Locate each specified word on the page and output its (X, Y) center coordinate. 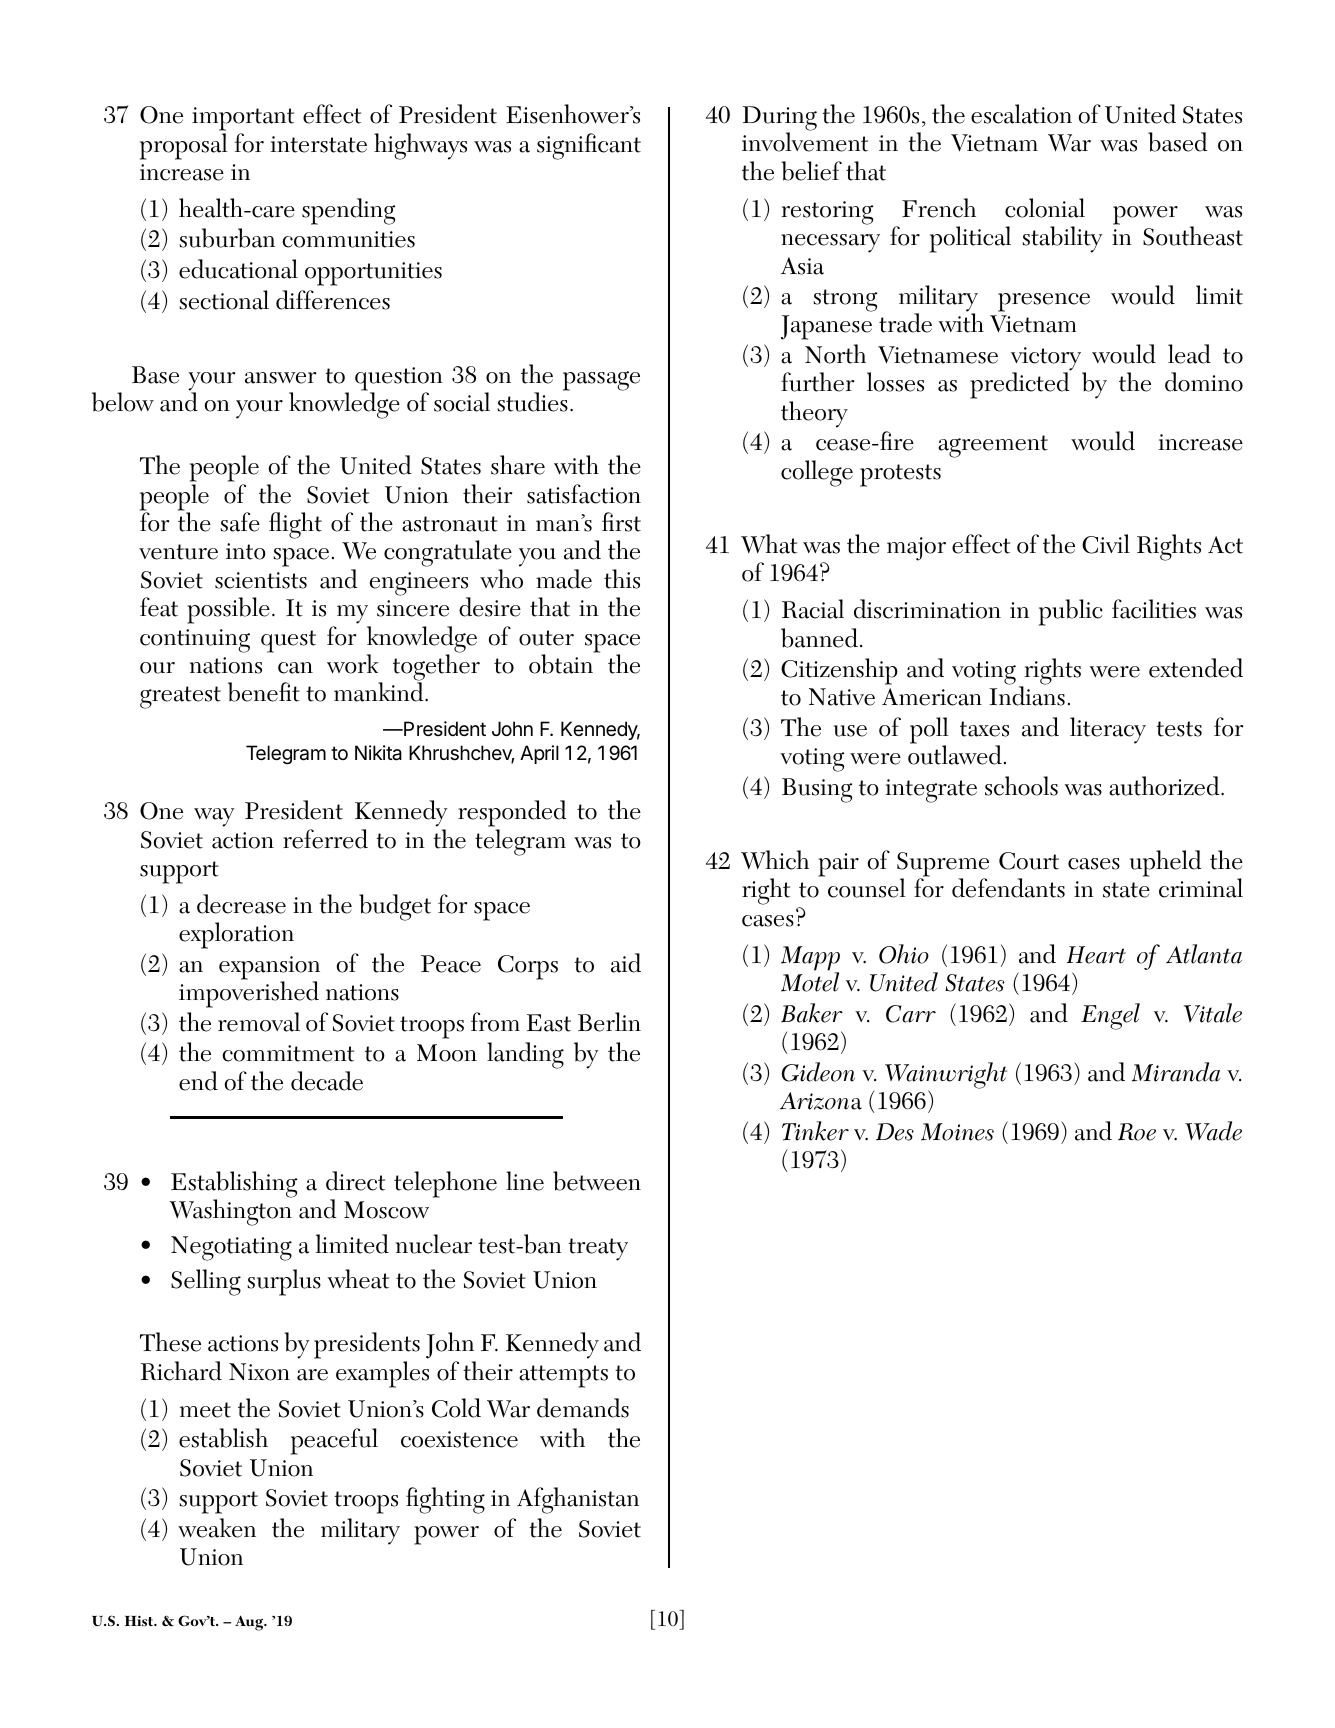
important (243, 120)
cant (619, 145)
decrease (241, 904)
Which (775, 860)
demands (583, 1408)
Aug (250, 1623)
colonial (1045, 208)
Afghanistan (578, 1500)
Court (1029, 861)
